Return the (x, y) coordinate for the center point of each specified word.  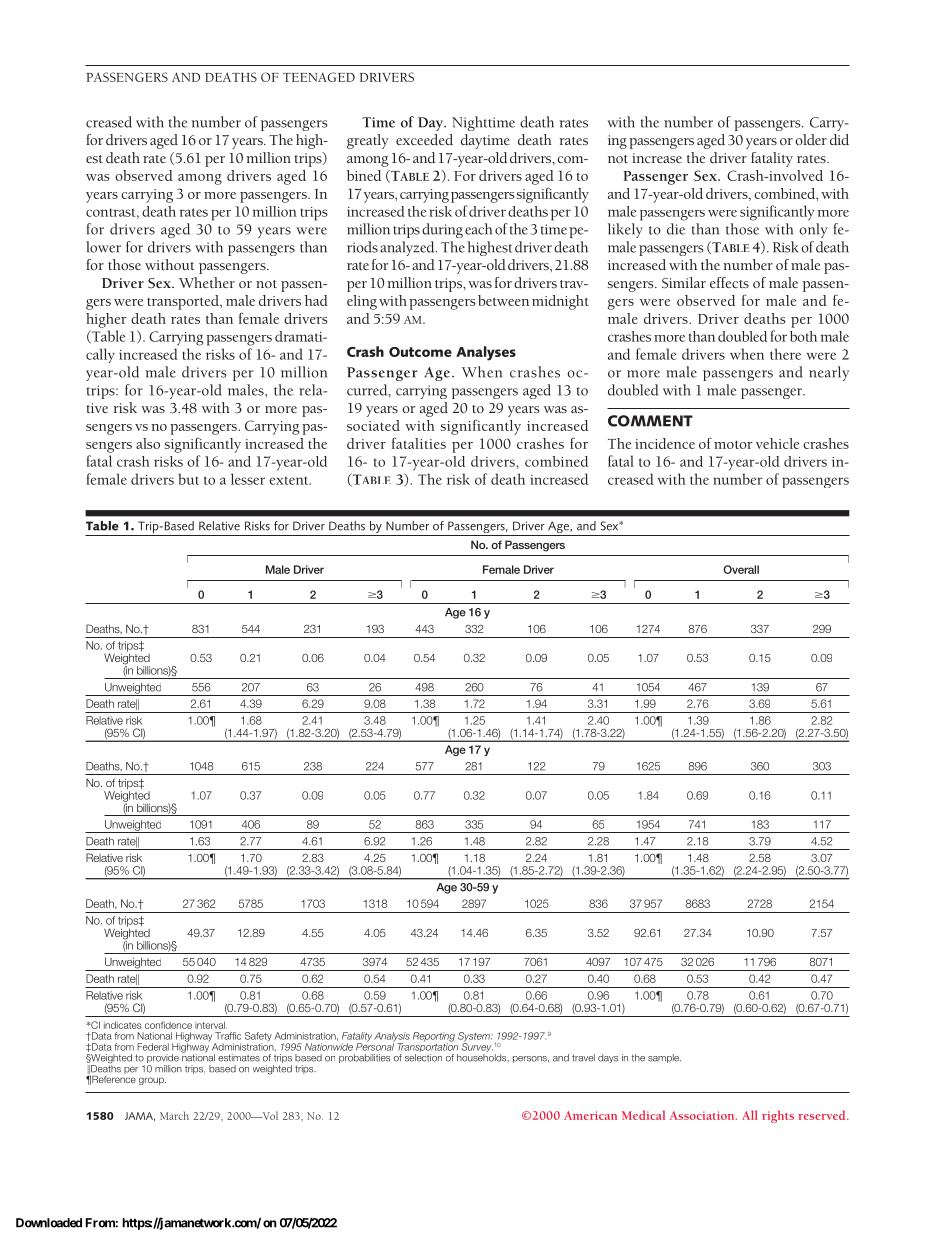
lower (103, 247)
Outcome (420, 352)
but (188, 479)
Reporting (434, 1038)
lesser (248, 479)
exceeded (424, 139)
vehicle (777, 443)
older (811, 139)
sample (664, 1058)
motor (733, 445)
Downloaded (49, 1223)
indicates (122, 1025)
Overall (741, 569)
